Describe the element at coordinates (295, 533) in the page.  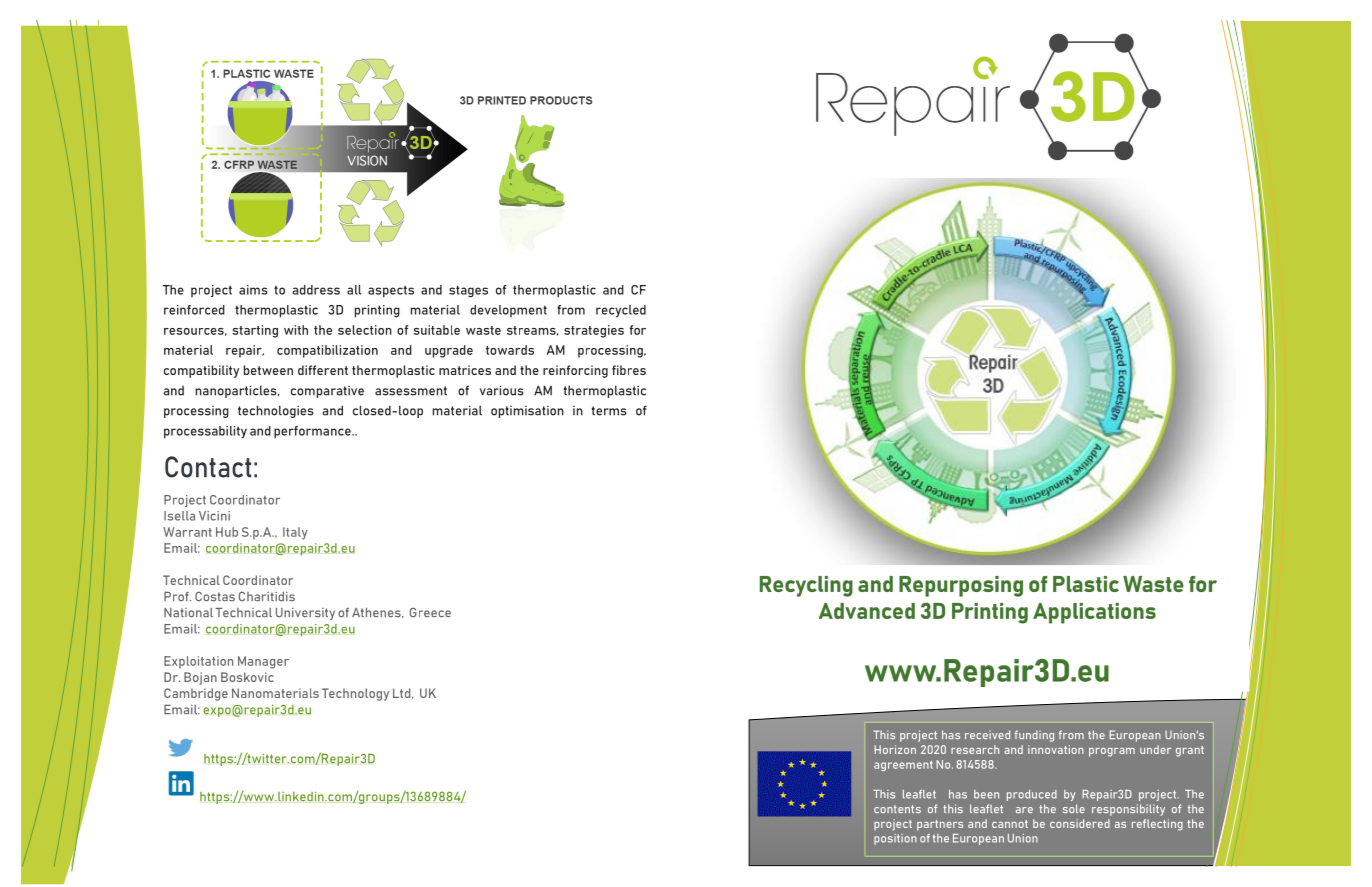
I see `Italy` at that location.
